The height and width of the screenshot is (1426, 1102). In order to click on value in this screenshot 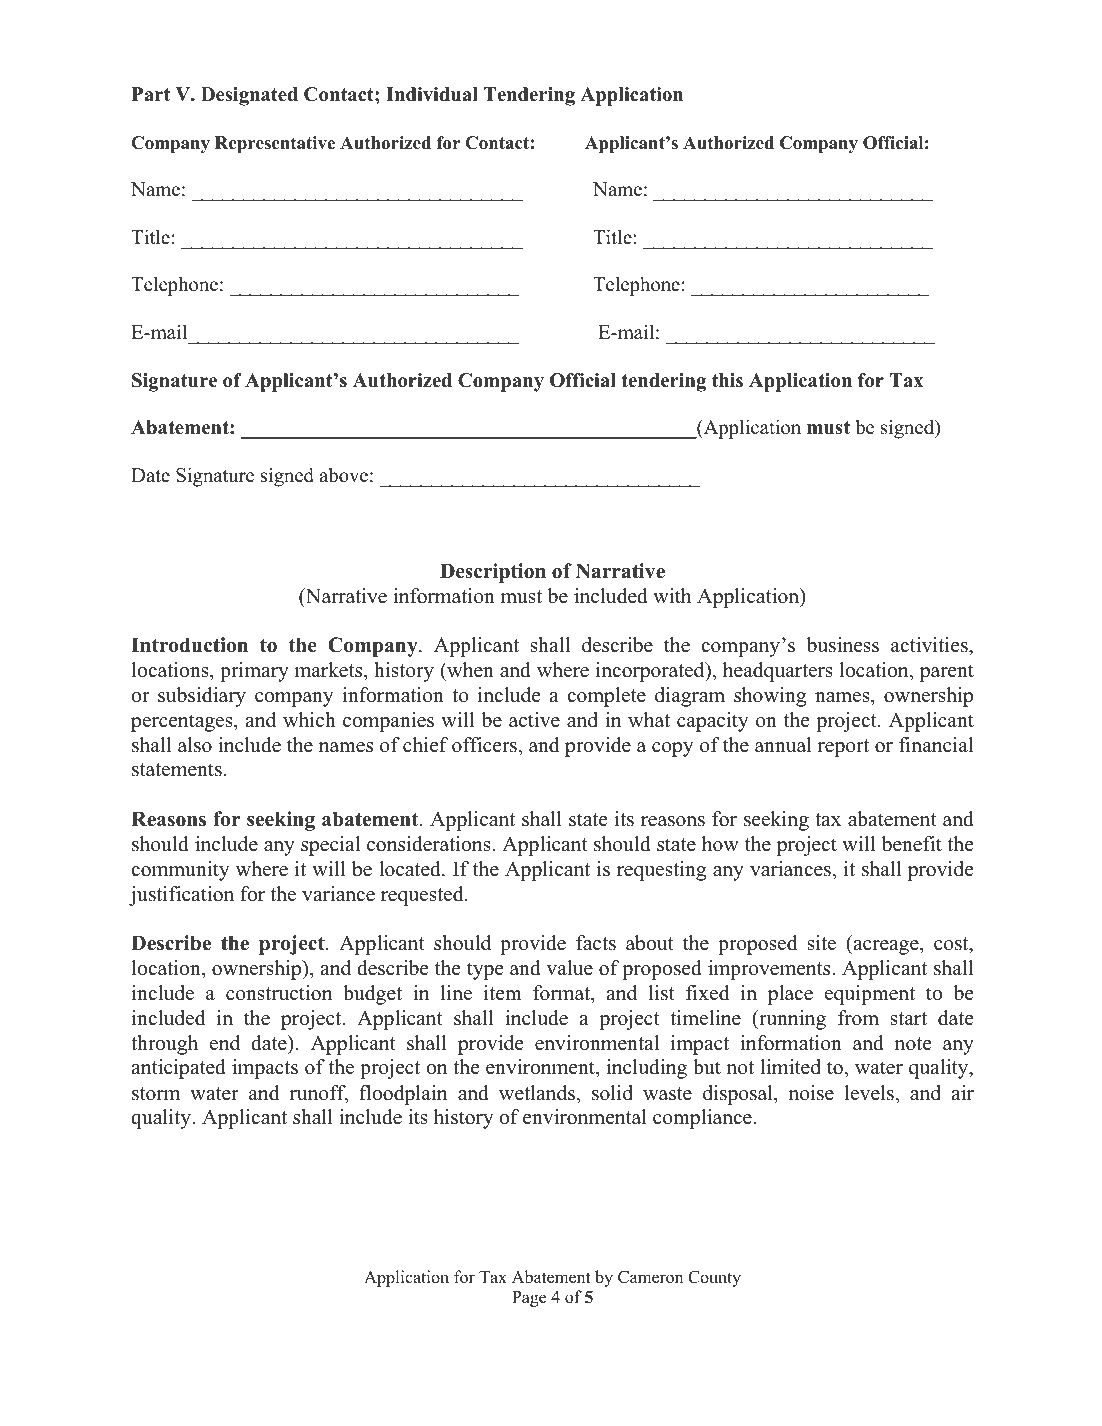, I will do `click(569, 968)`.
